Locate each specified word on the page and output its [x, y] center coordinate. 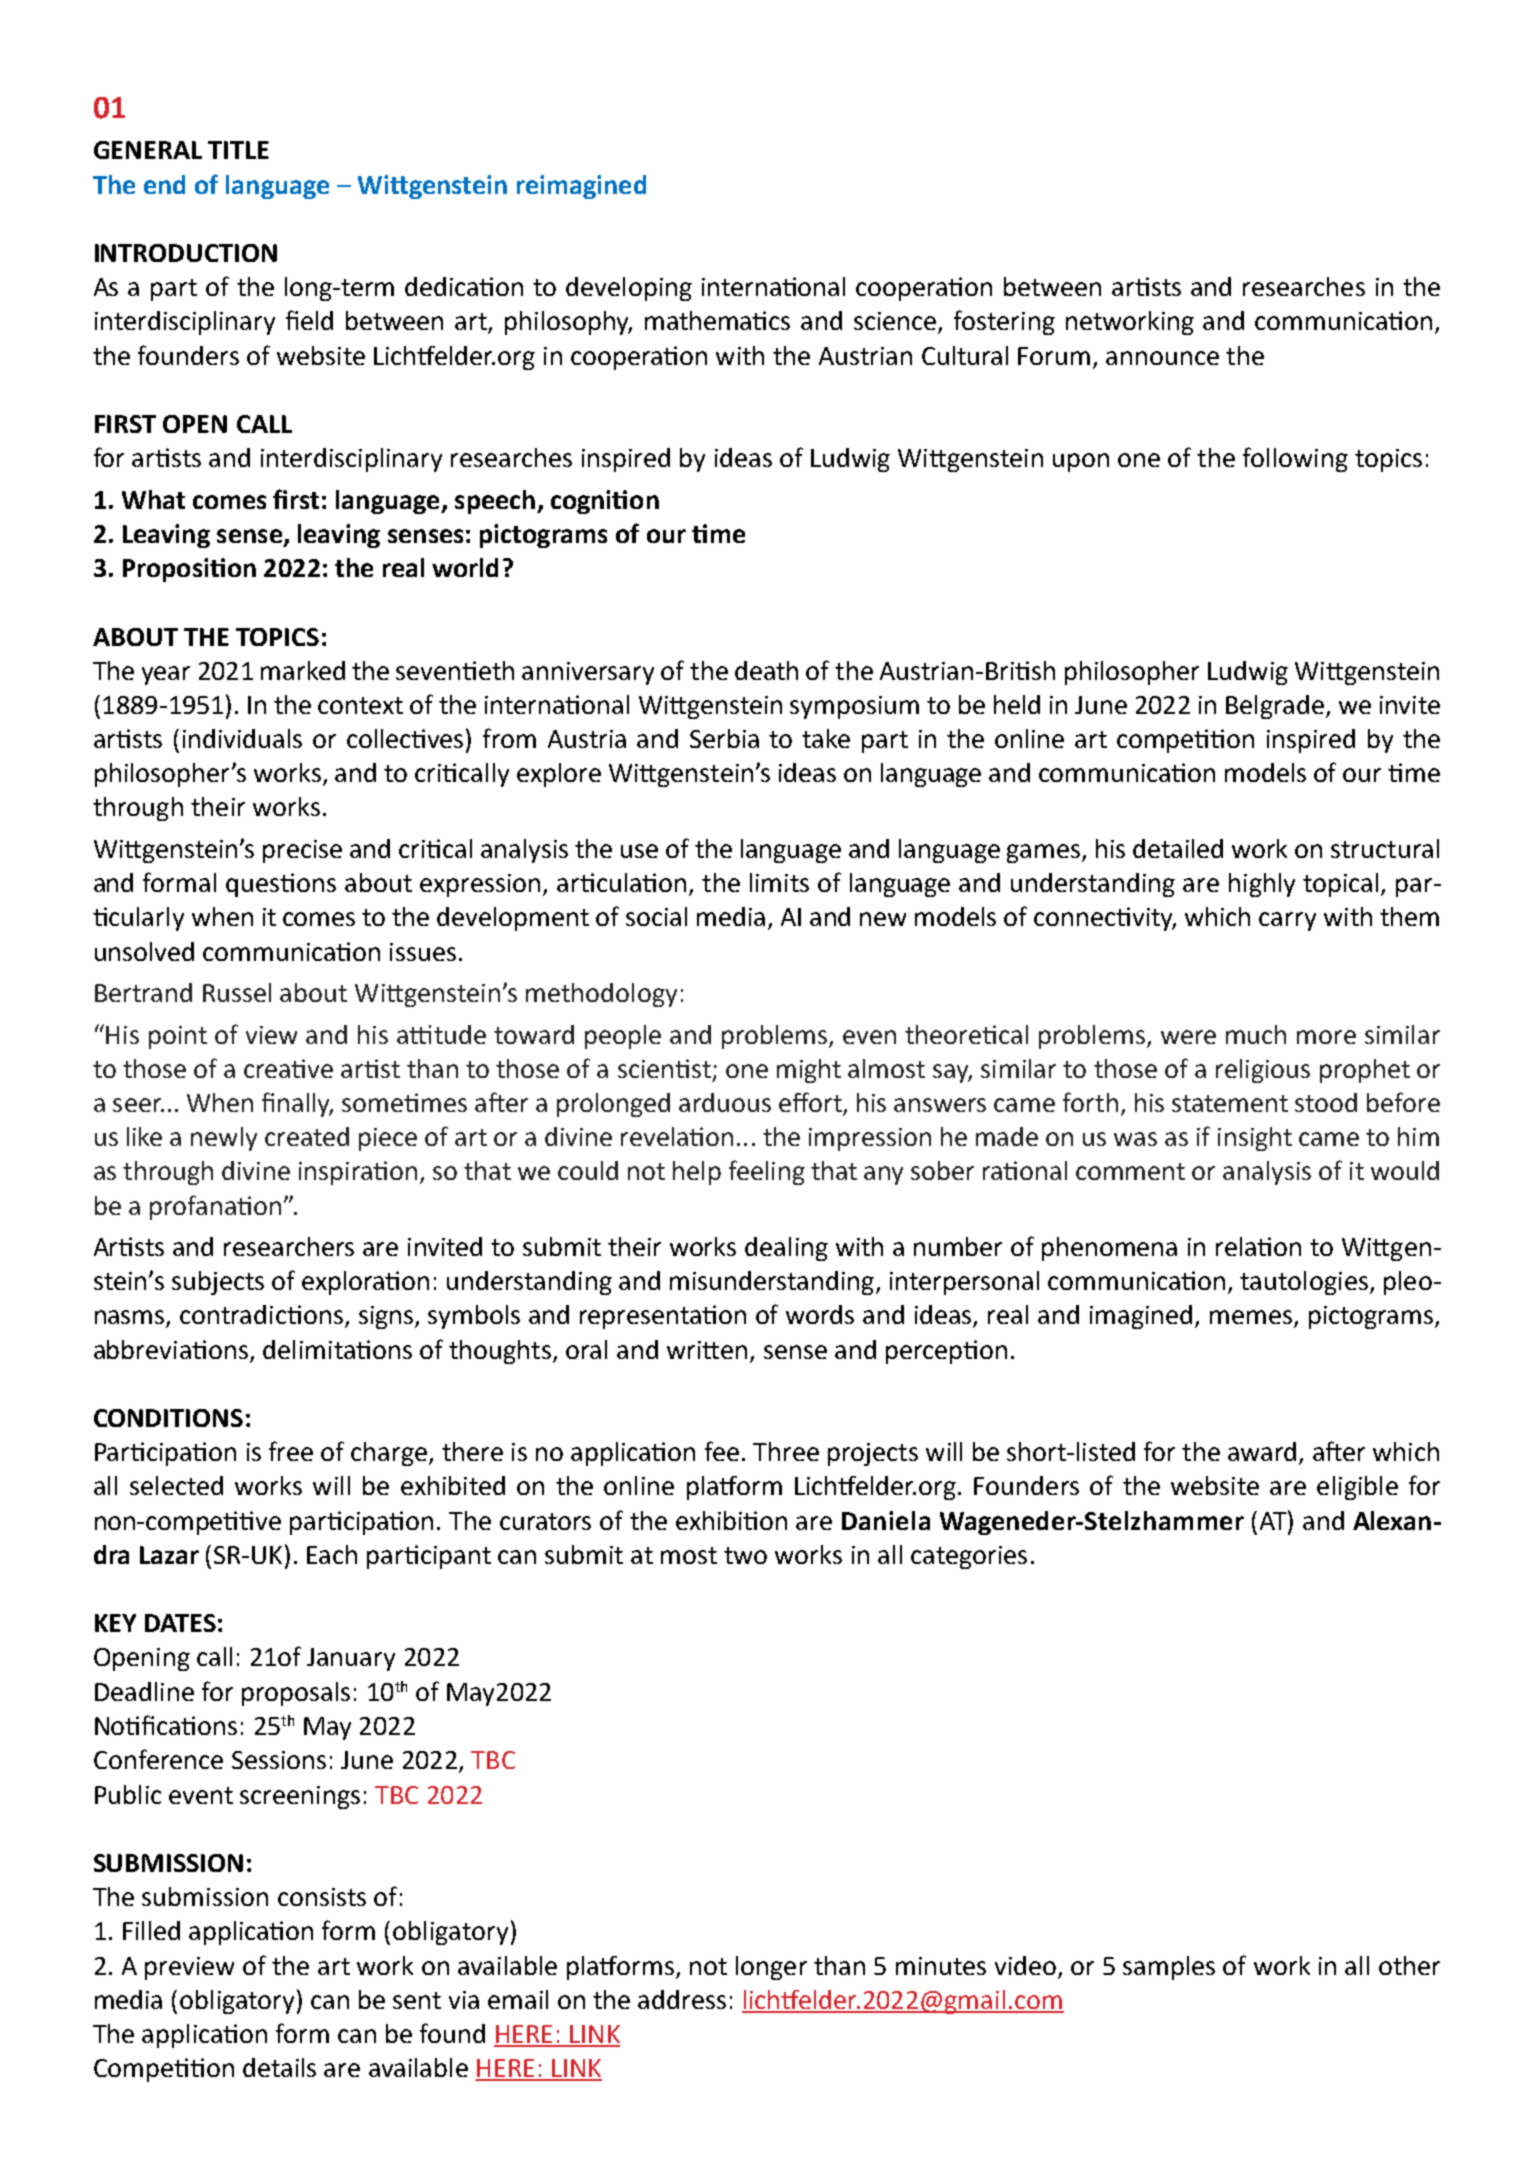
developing [629, 289]
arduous [725, 1102]
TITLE [238, 150]
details [279, 2067]
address [682, 1999]
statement [1230, 1103]
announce [1162, 358]
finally [297, 1104]
